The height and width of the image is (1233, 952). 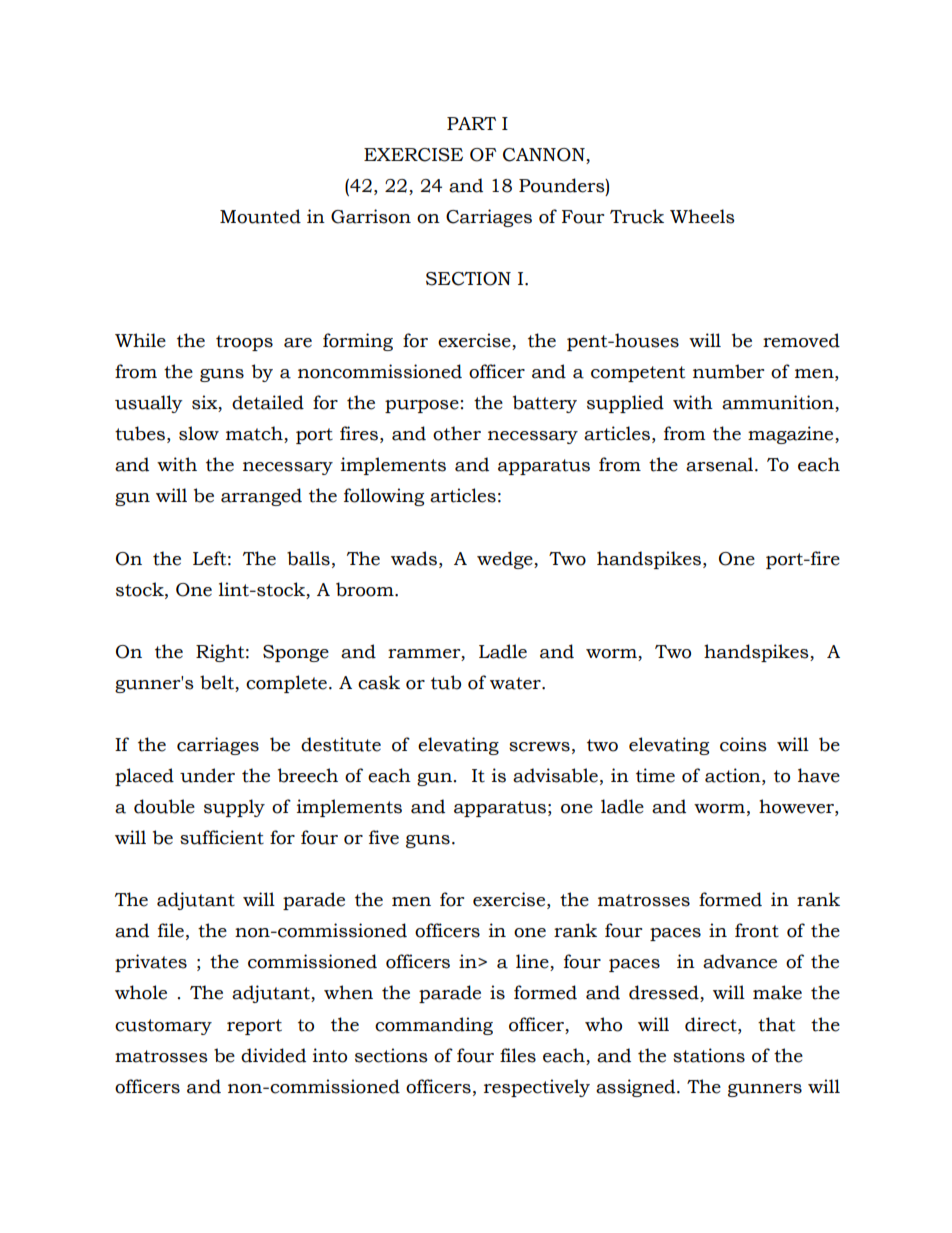 I want to click on PART, so click(x=471, y=123).
